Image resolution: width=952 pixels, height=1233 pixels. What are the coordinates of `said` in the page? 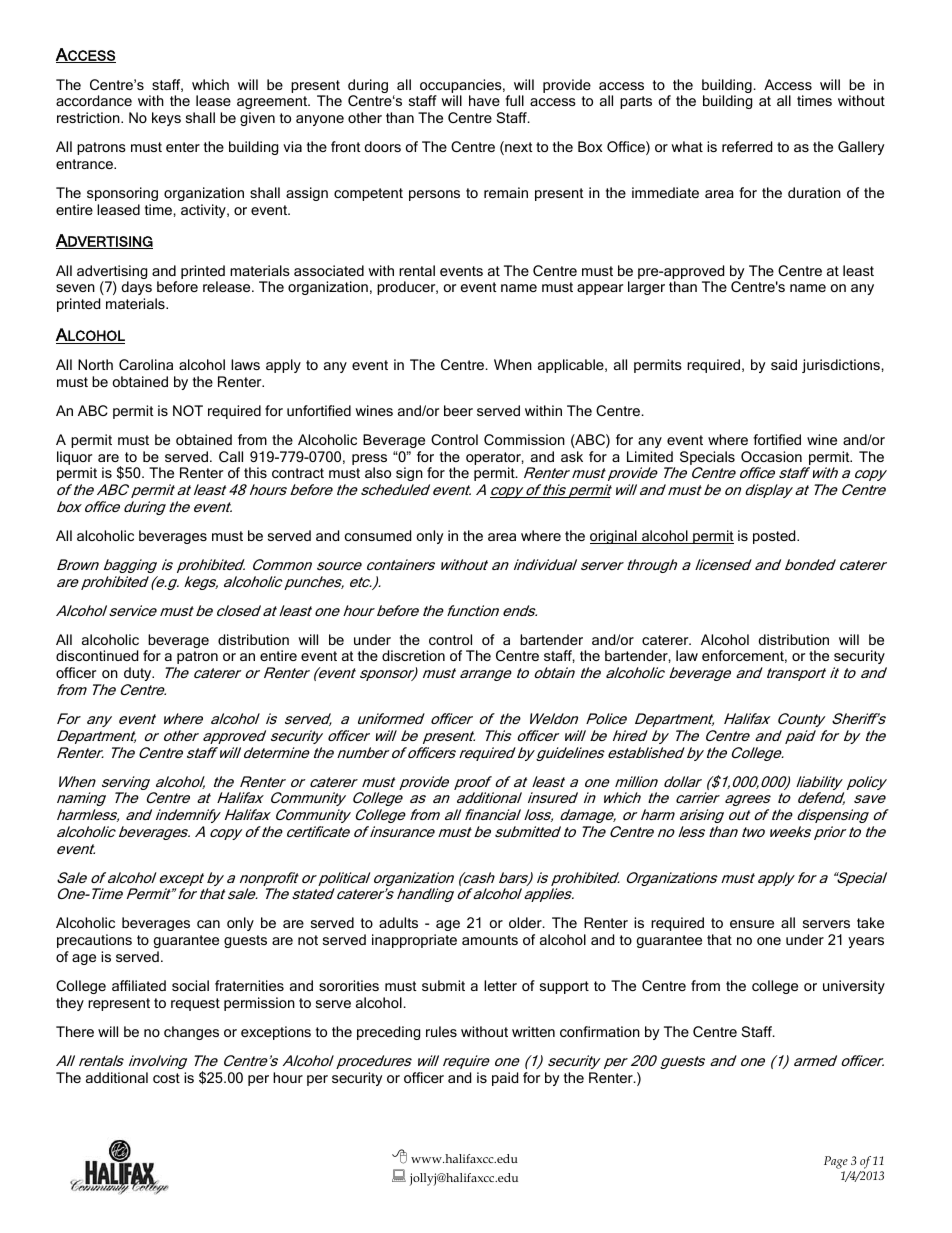 It's located at (784, 364).
